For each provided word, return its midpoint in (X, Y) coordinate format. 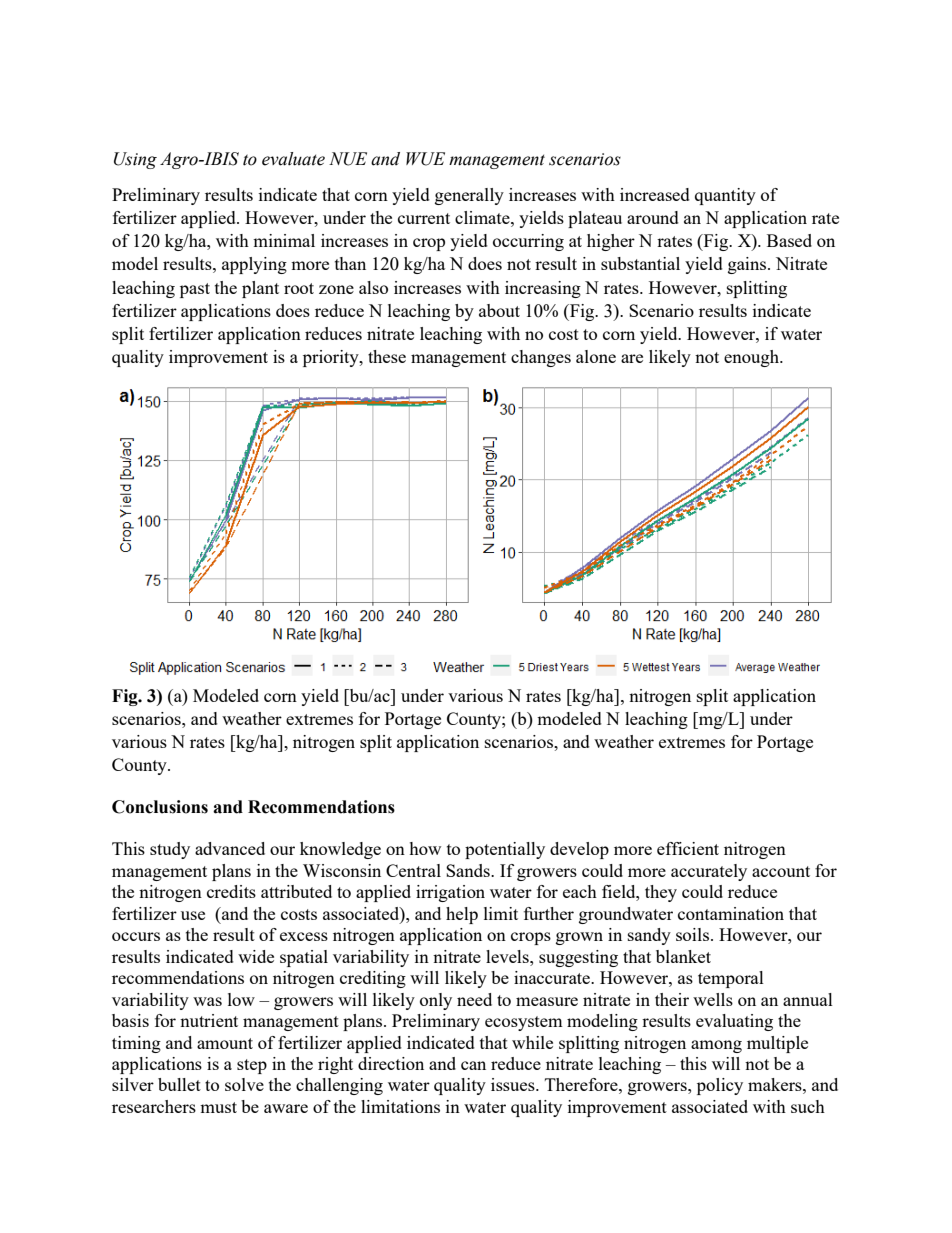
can (473, 1065)
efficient (688, 848)
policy (720, 1086)
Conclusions (160, 807)
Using (135, 160)
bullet (179, 1084)
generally (469, 196)
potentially (505, 850)
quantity (725, 196)
